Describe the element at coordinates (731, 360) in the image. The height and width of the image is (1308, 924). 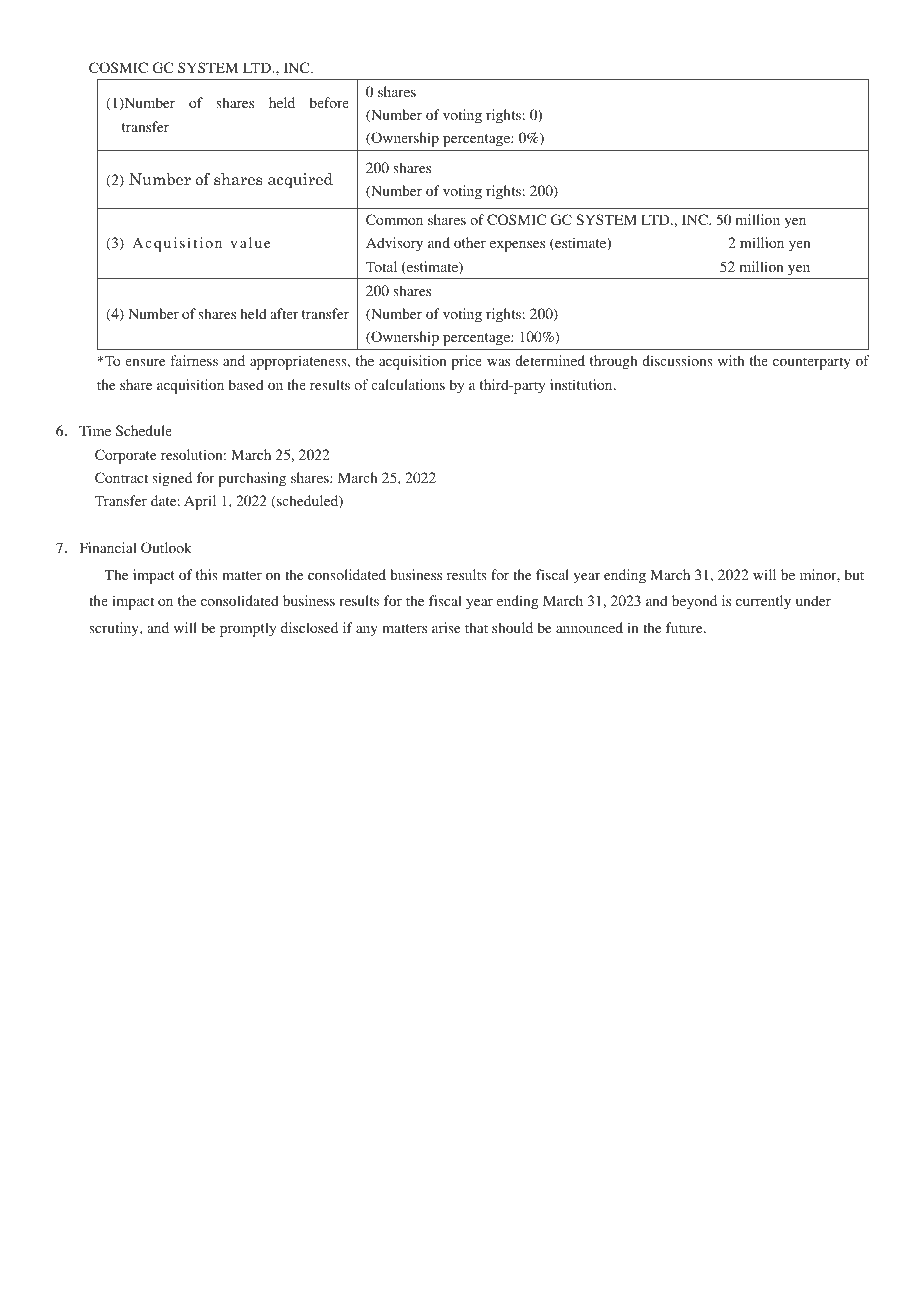
I see `with` at that location.
